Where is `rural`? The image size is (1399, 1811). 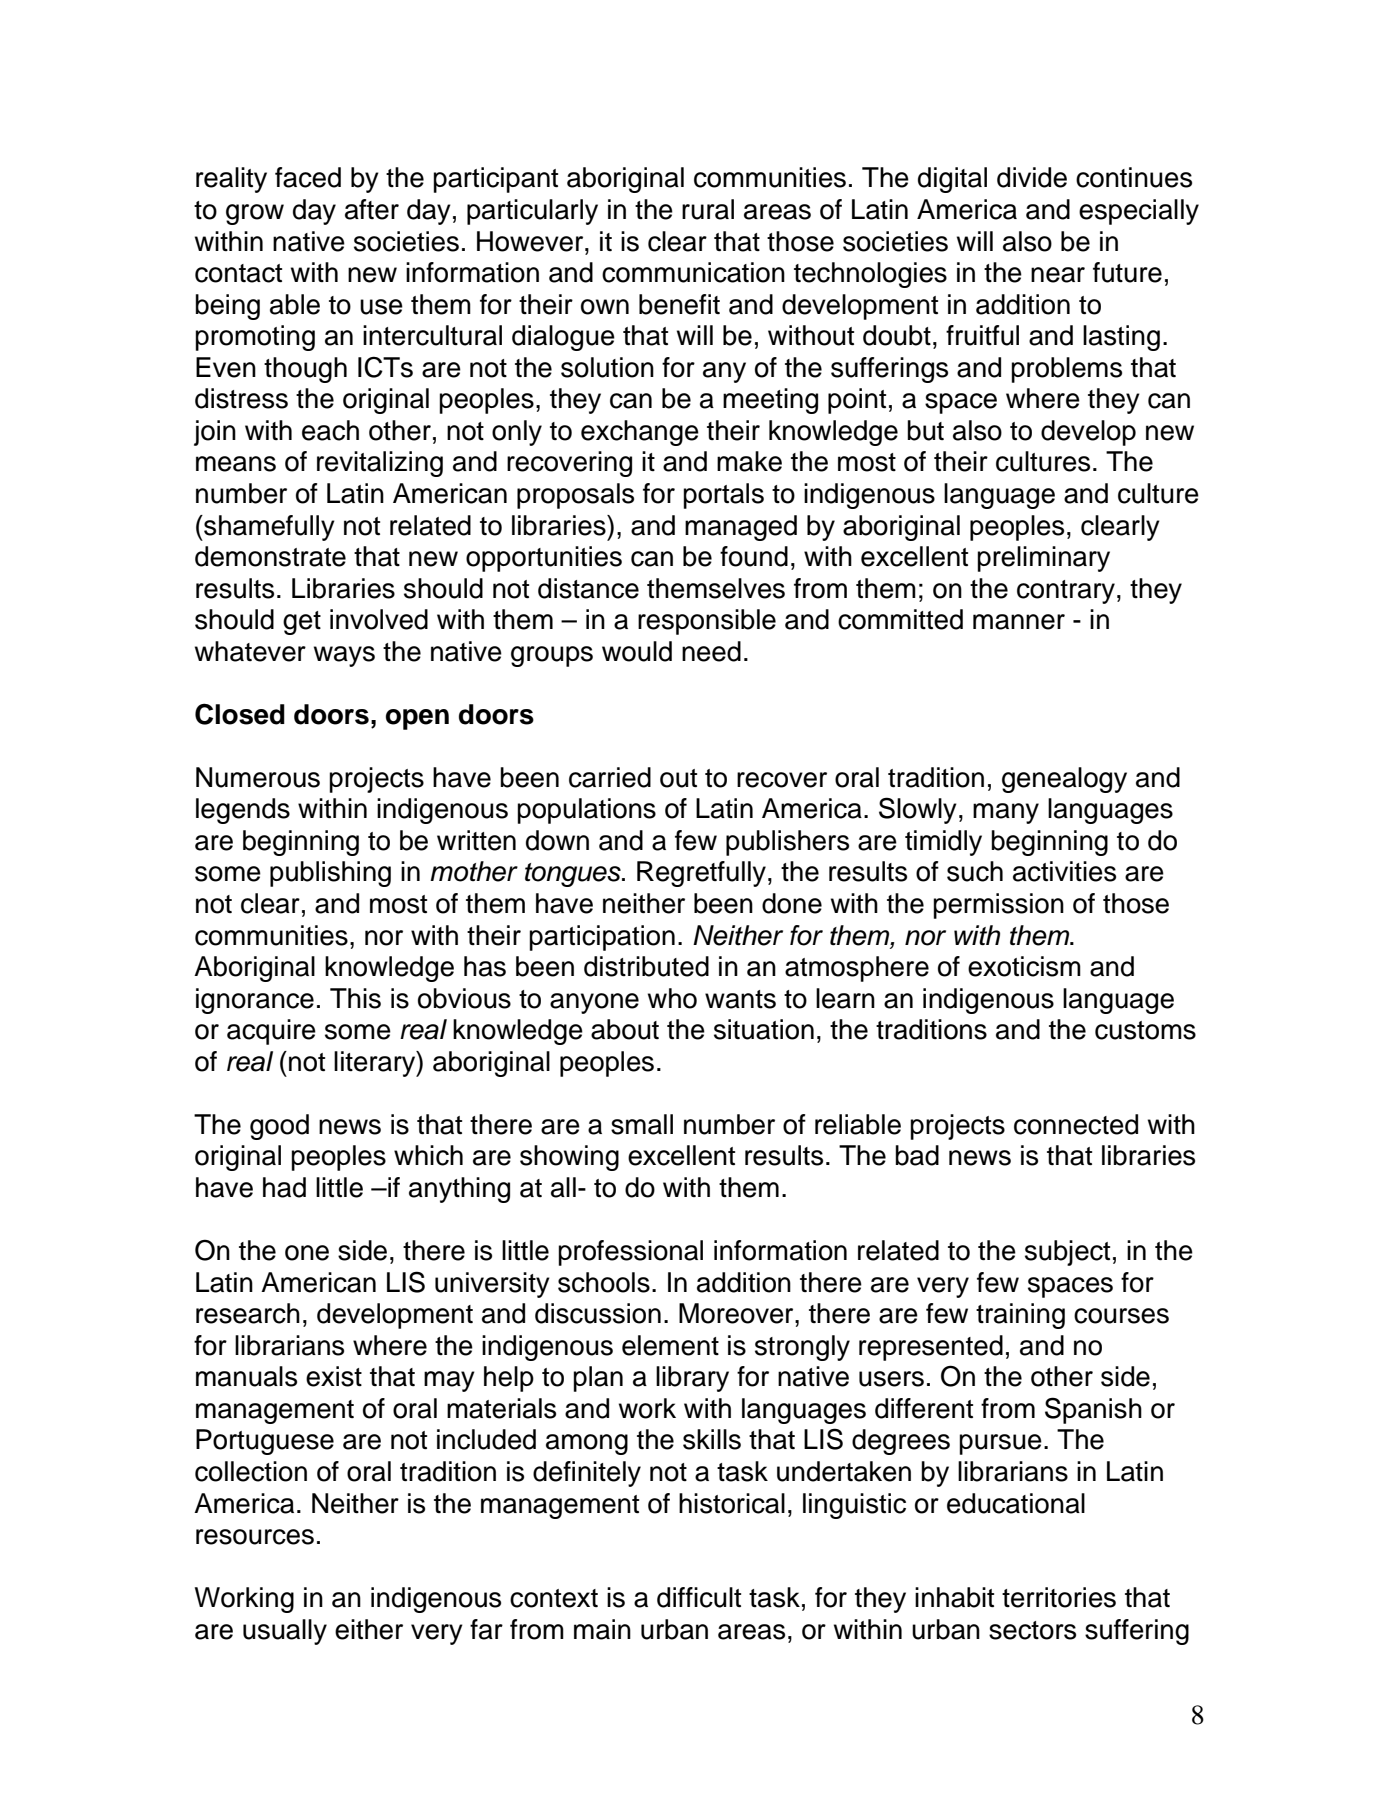 rural is located at coordinates (708, 209).
